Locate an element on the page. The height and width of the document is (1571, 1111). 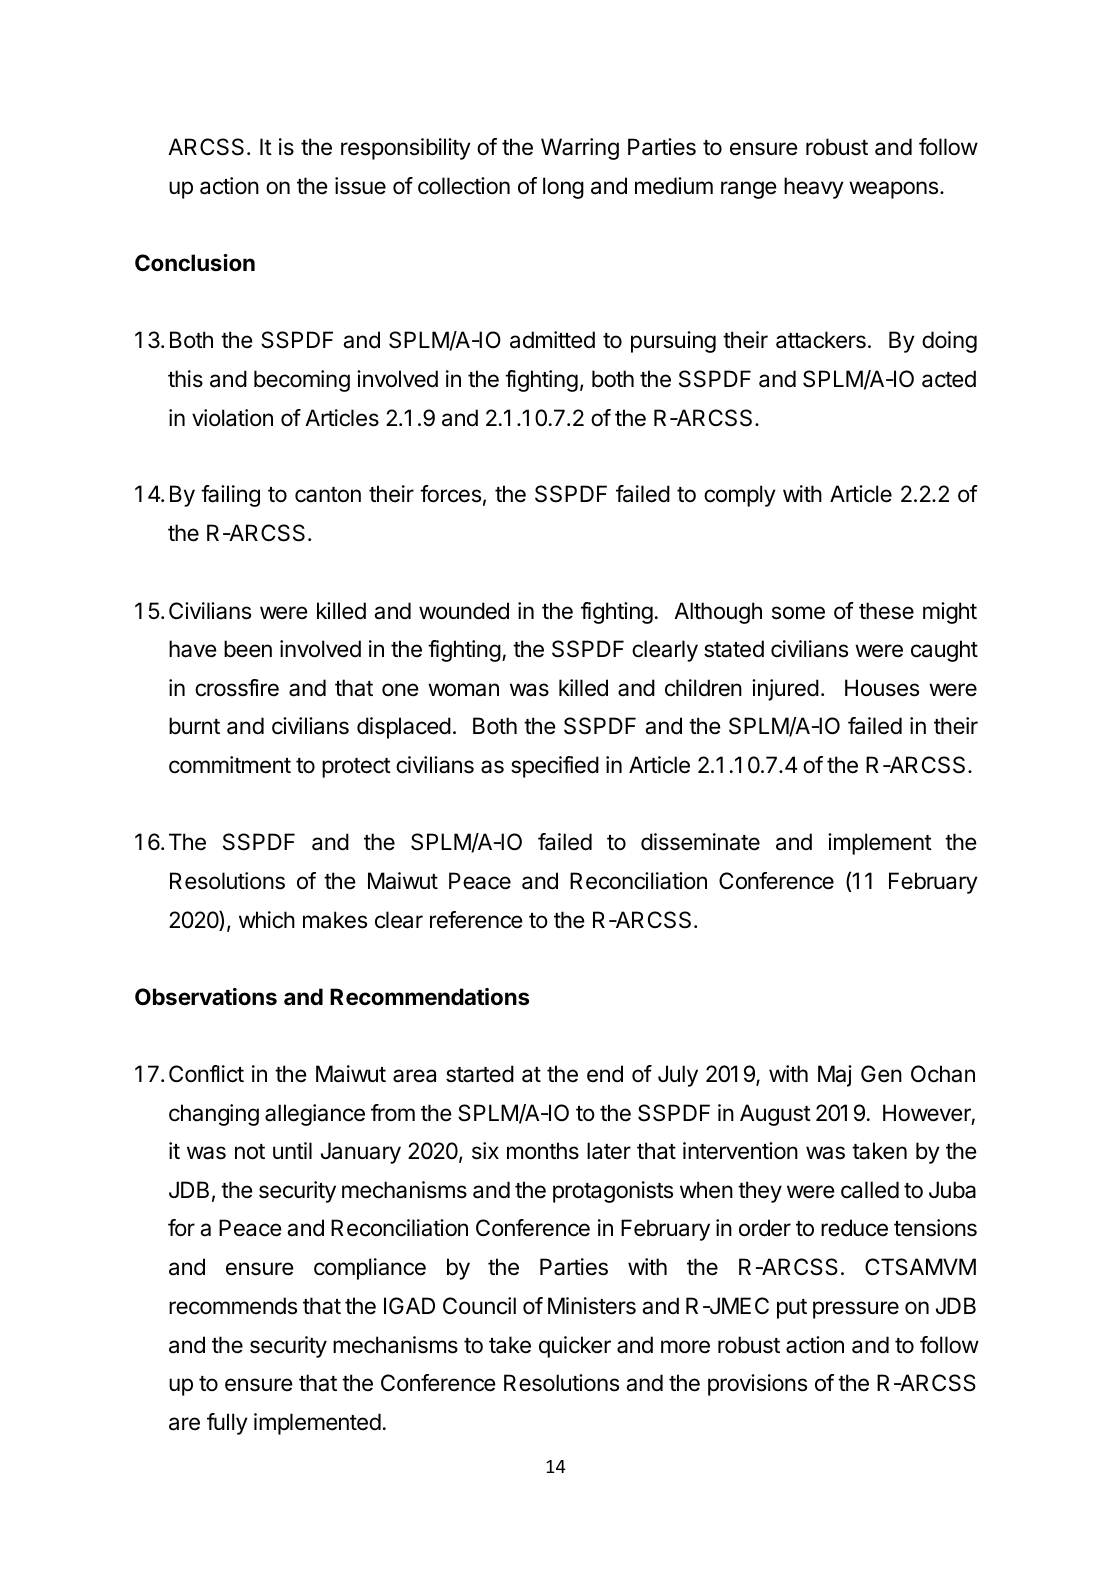
fully is located at coordinates (227, 1424).
